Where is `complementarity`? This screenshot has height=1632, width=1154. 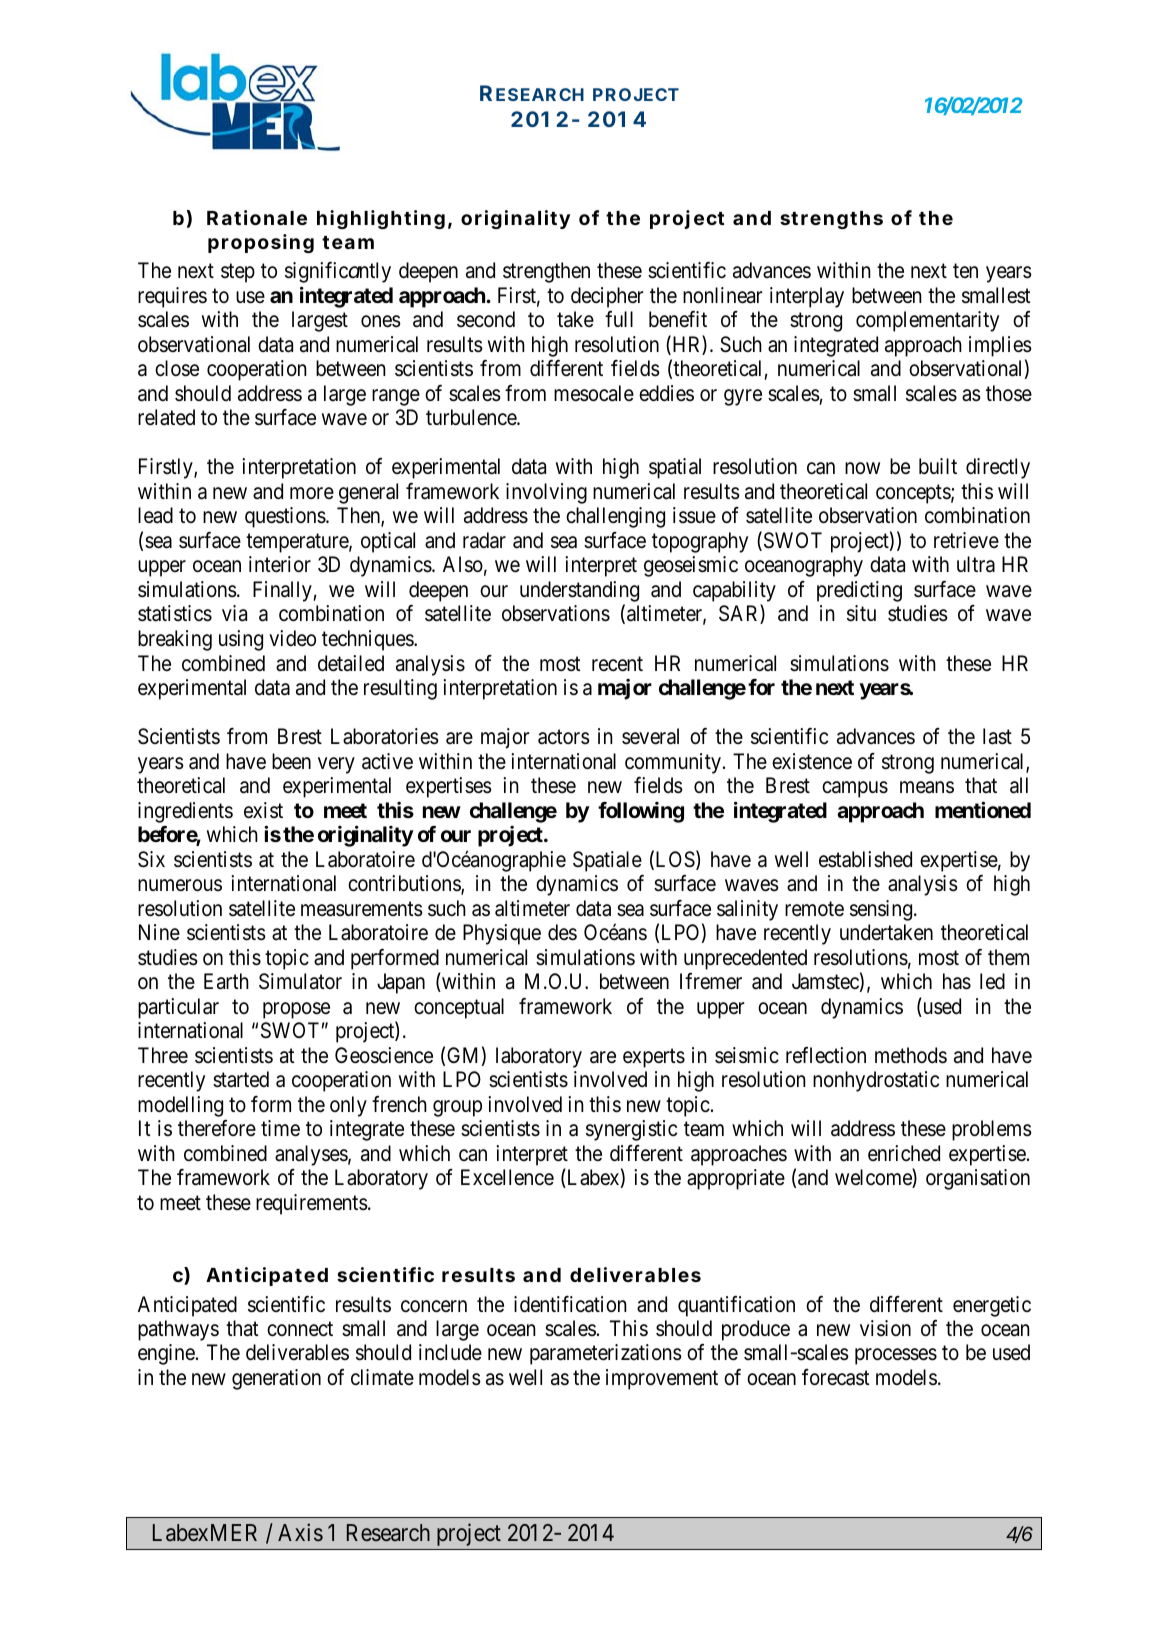 complementarity is located at coordinates (927, 321).
